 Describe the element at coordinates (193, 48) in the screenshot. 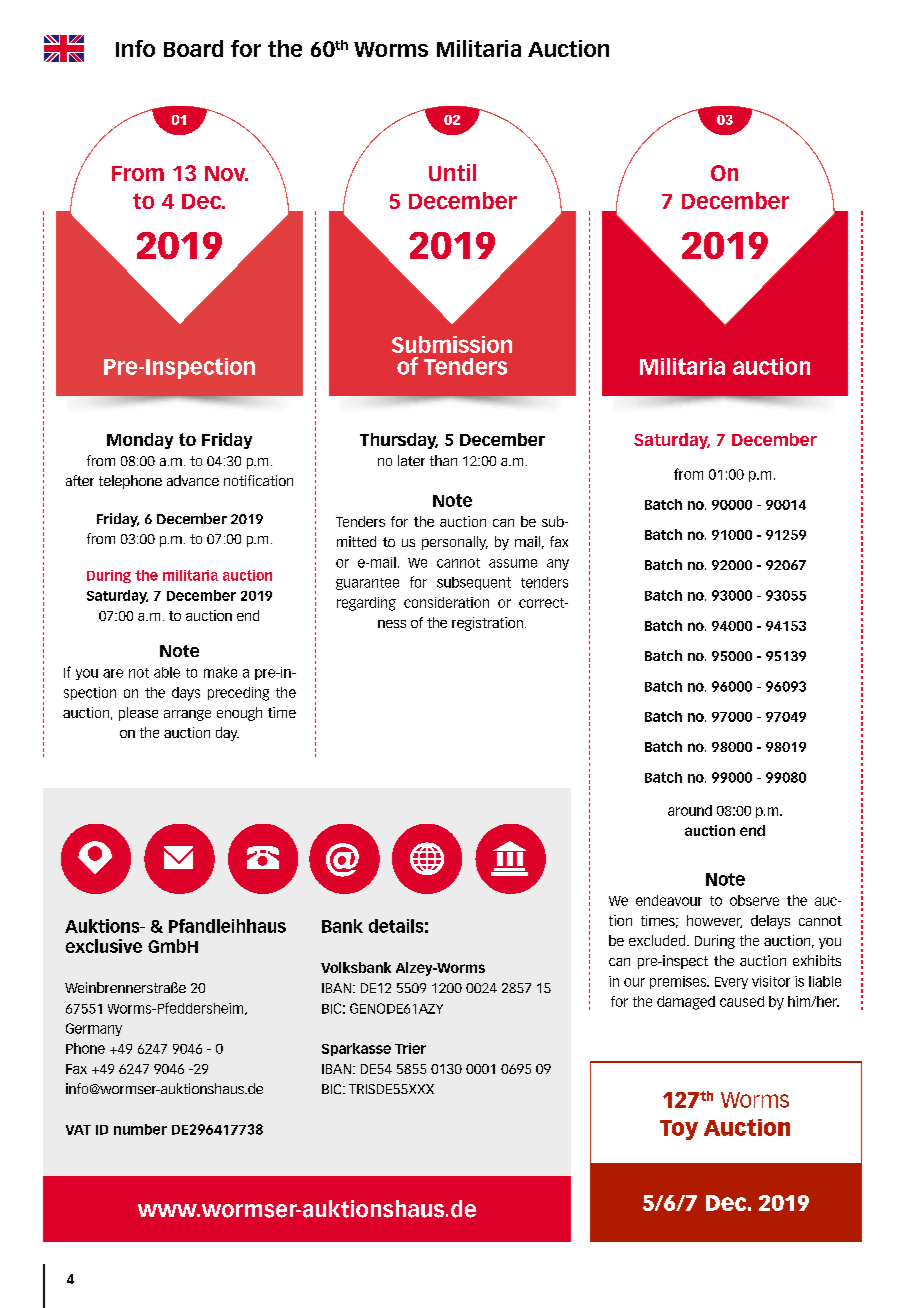

I see `Board` at that location.
